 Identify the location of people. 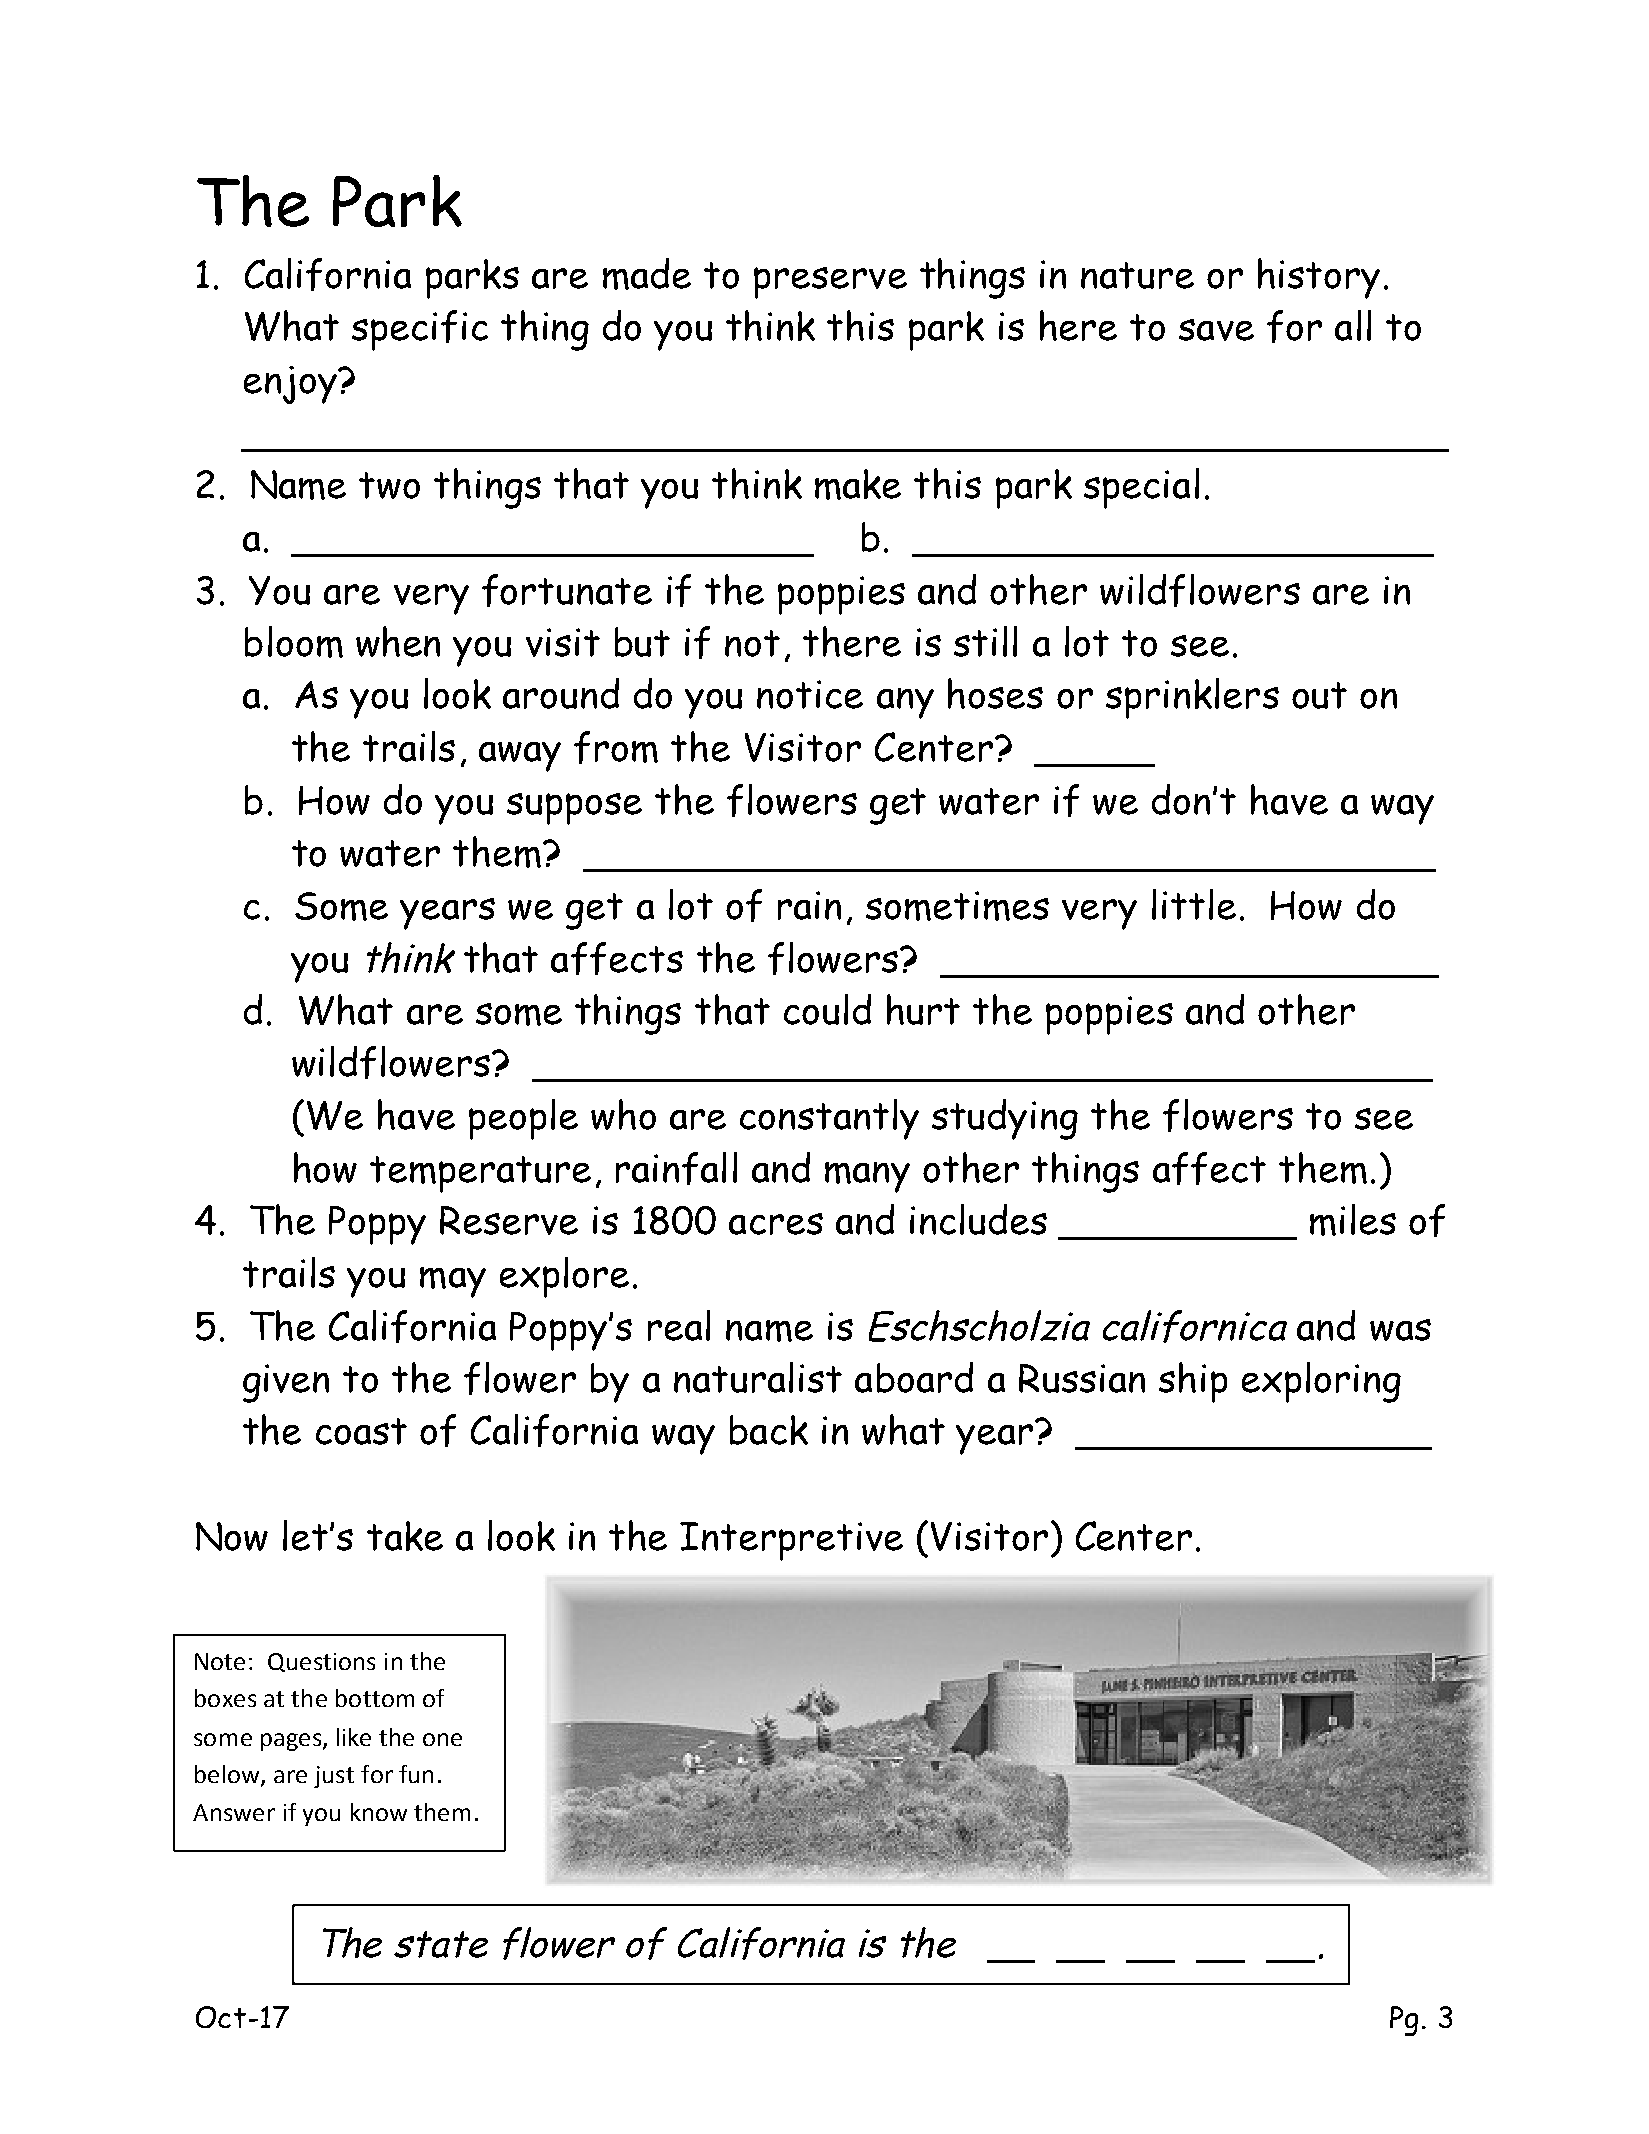
(523, 1119).
